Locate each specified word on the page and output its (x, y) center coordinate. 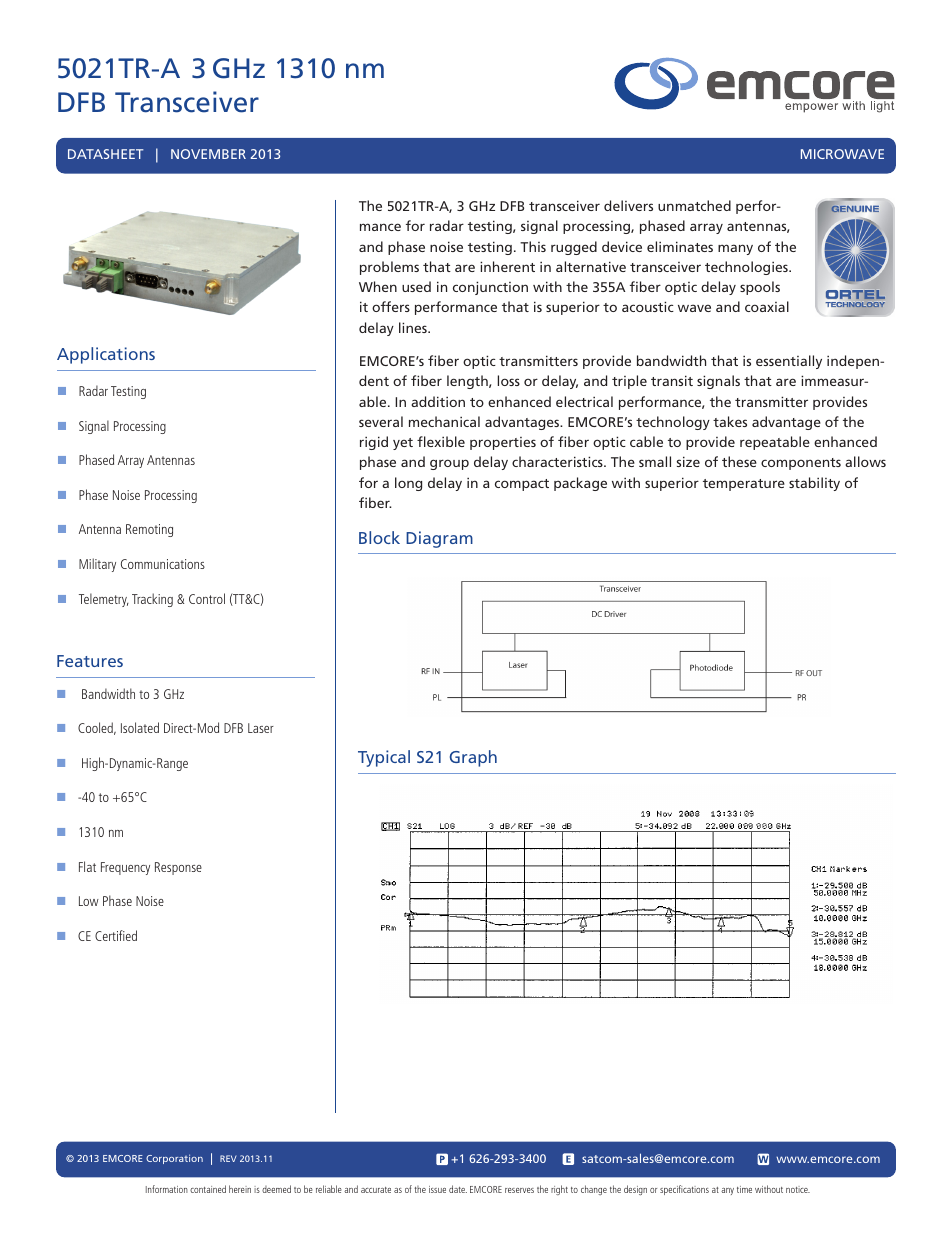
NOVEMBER (208, 154)
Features (90, 661)
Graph (473, 758)
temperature (744, 485)
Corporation (174, 1159)
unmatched (694, 205)
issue (437, 1189)
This (533, 246)
